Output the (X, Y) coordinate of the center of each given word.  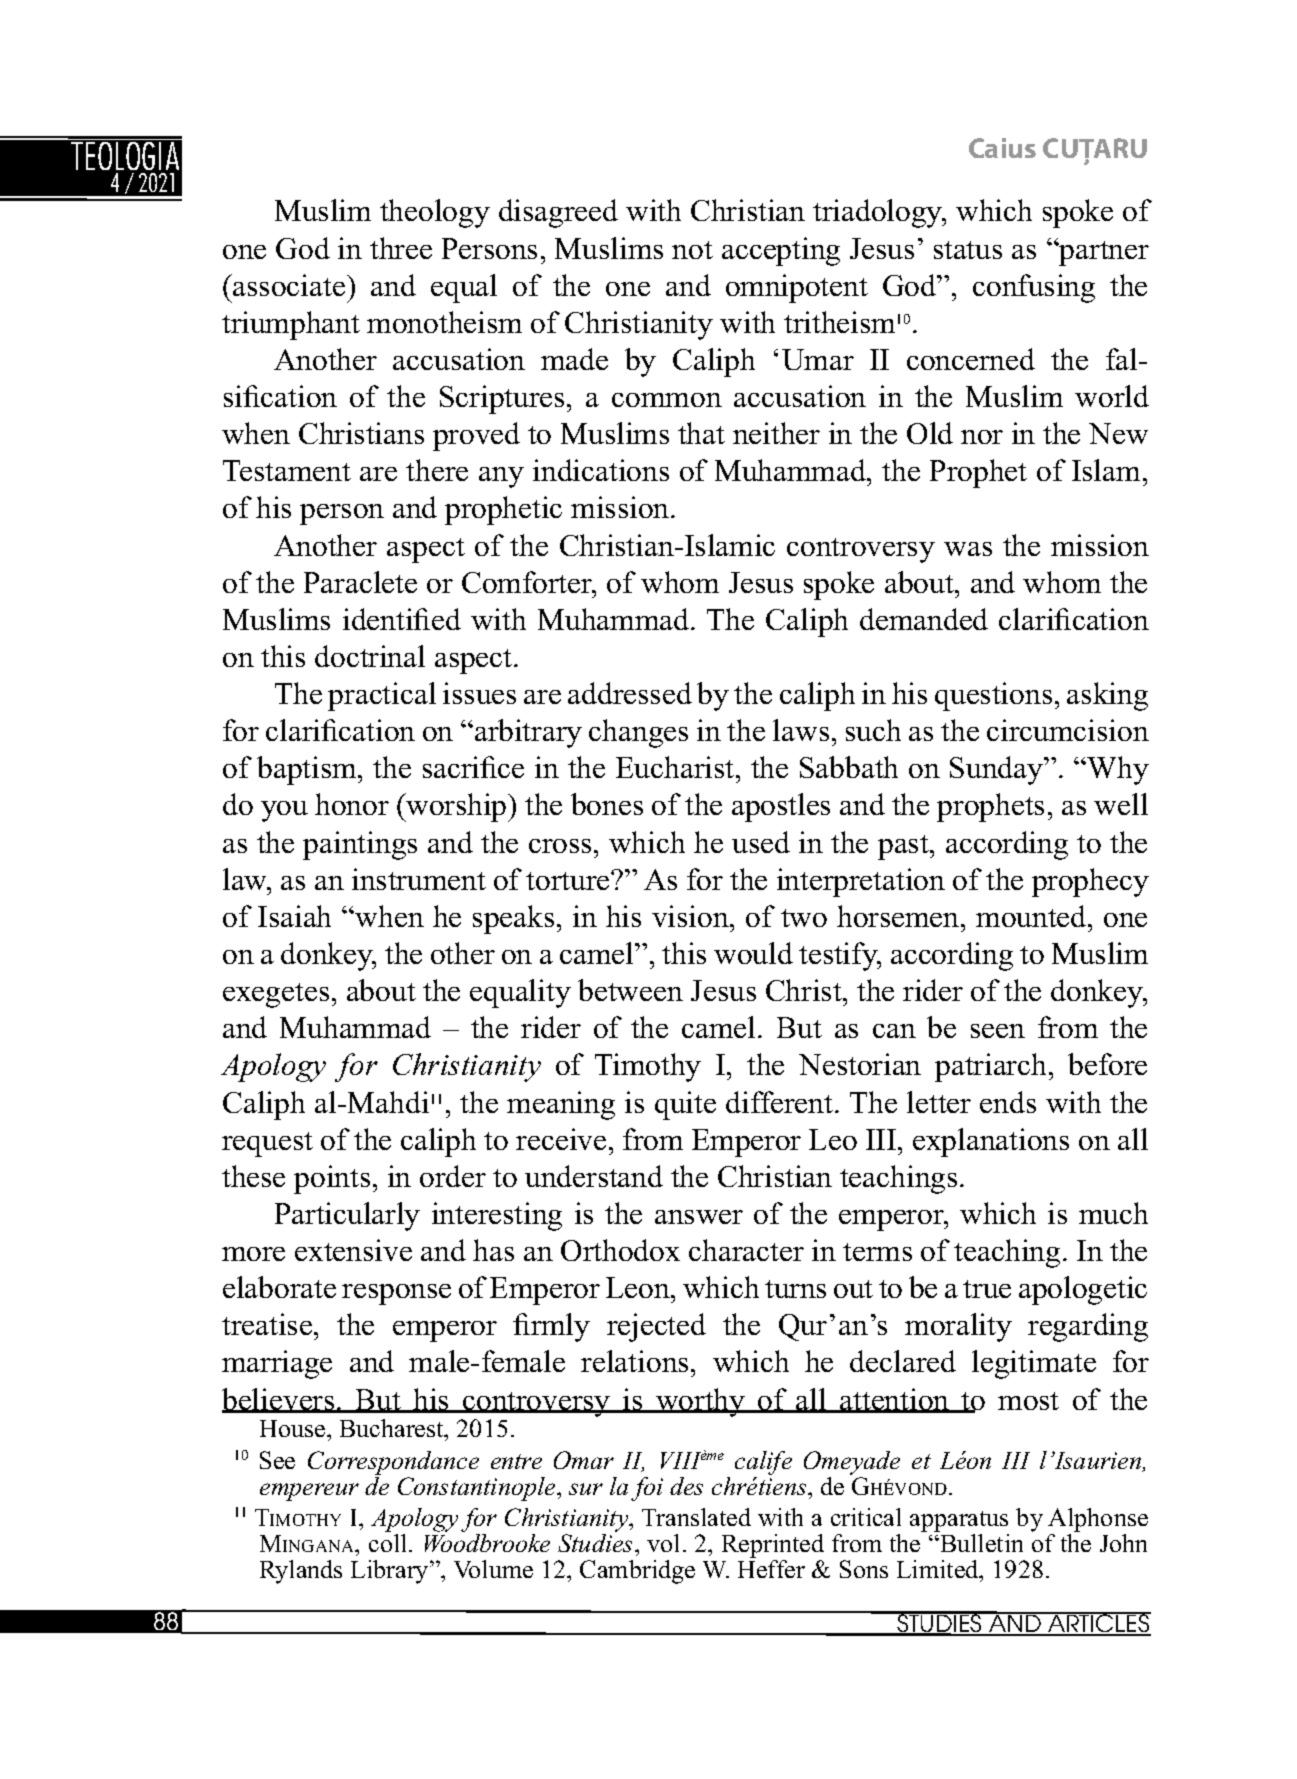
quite (685, 1105)
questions (993, 696)
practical (382, 696)
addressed (630, 693)
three (401, 248)
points (332, 1179)
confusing (1034, 288)
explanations (991, 1142)
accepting (781, 251)
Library (391, 1572)
